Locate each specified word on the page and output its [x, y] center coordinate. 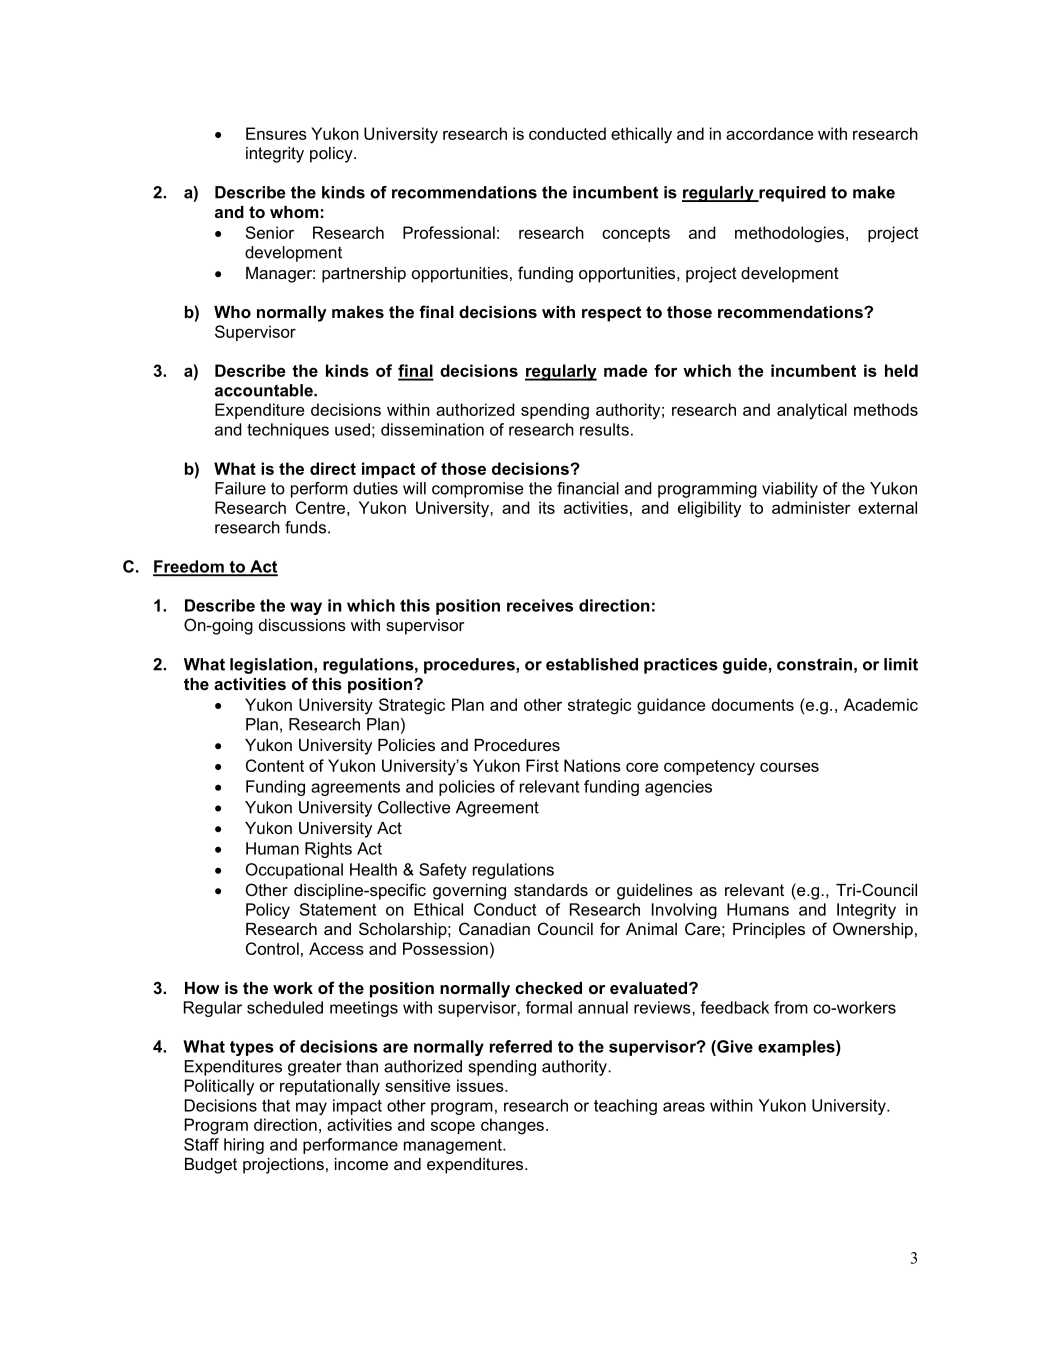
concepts [636, 234]
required [791, 194]
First [542, 765]
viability [790, 490]
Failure [240, 488]
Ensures [276, 133]
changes [512, 1126]
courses [789, 767]
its [547, 507]
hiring [244, 1146]
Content [275, 765]
